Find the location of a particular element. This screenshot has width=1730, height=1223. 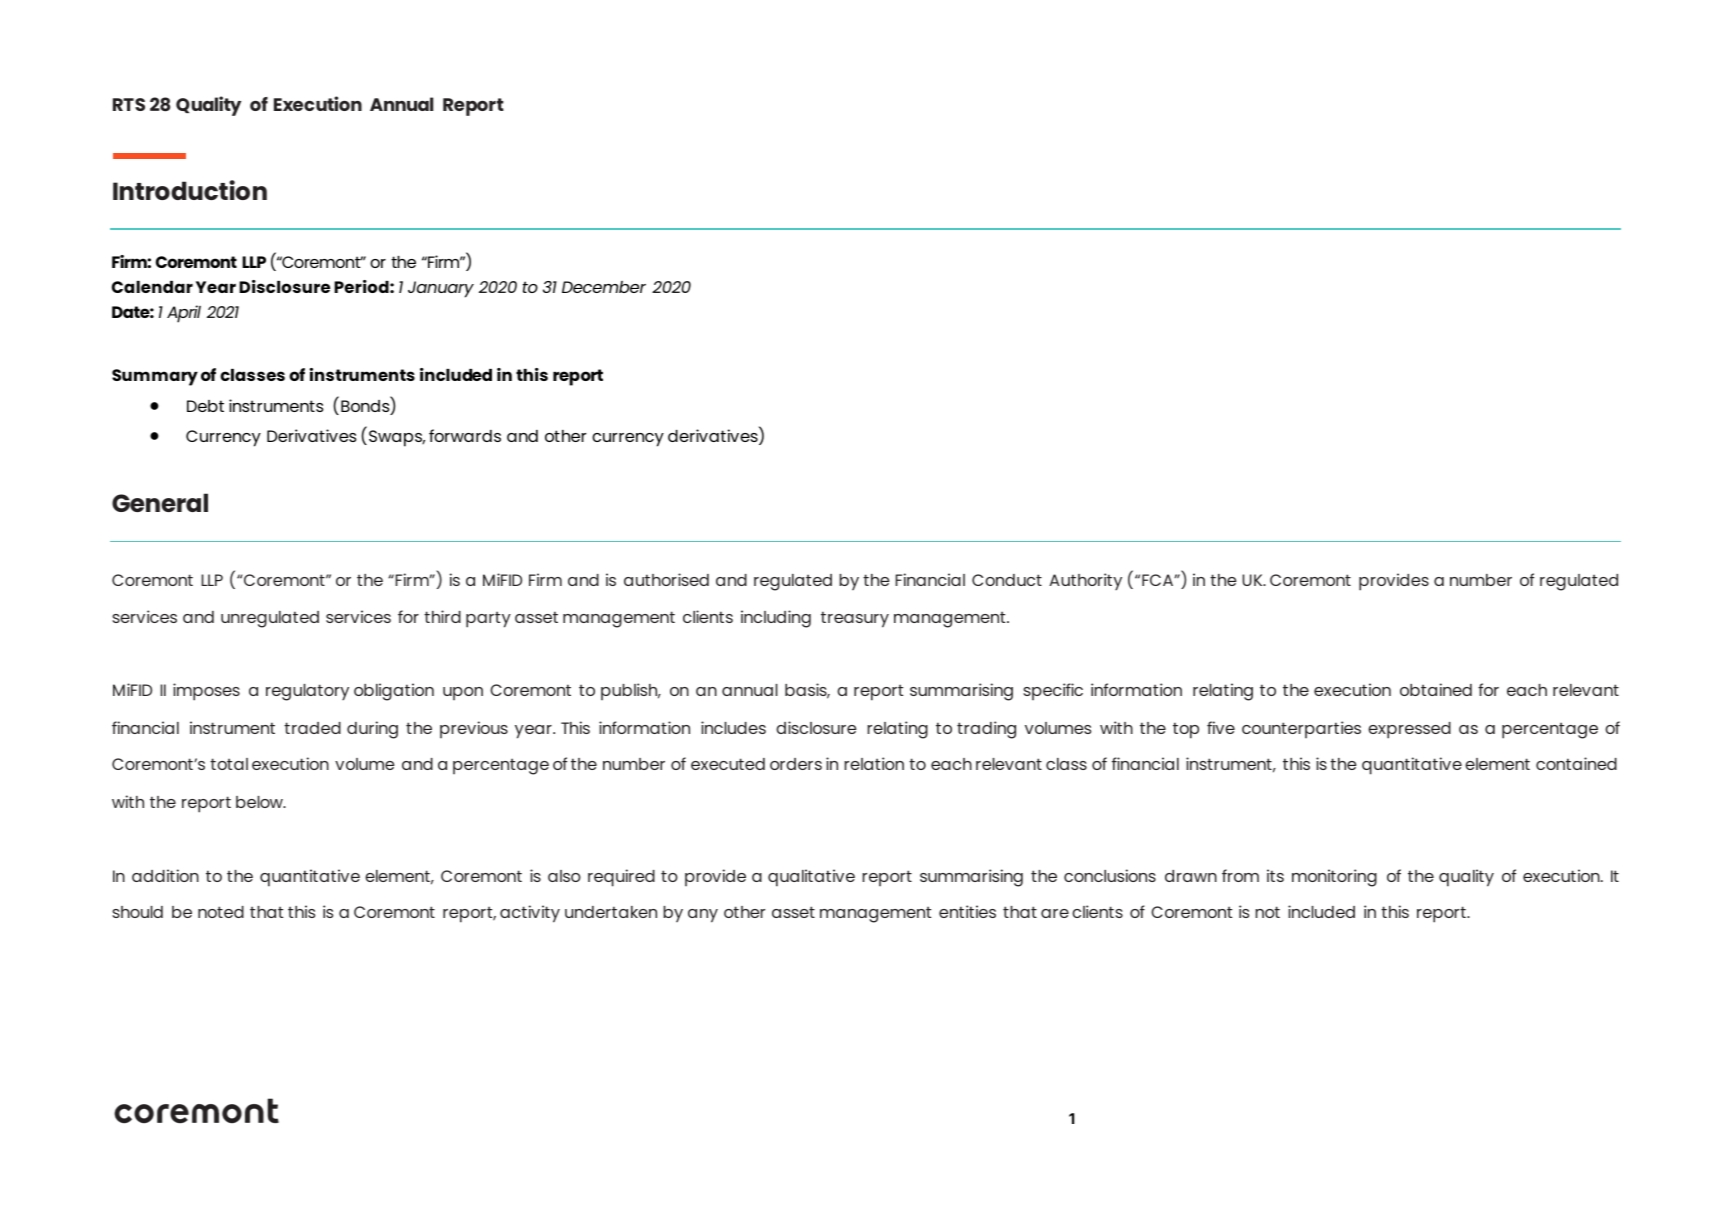

qualitative is located at coordinates (811, 878).
